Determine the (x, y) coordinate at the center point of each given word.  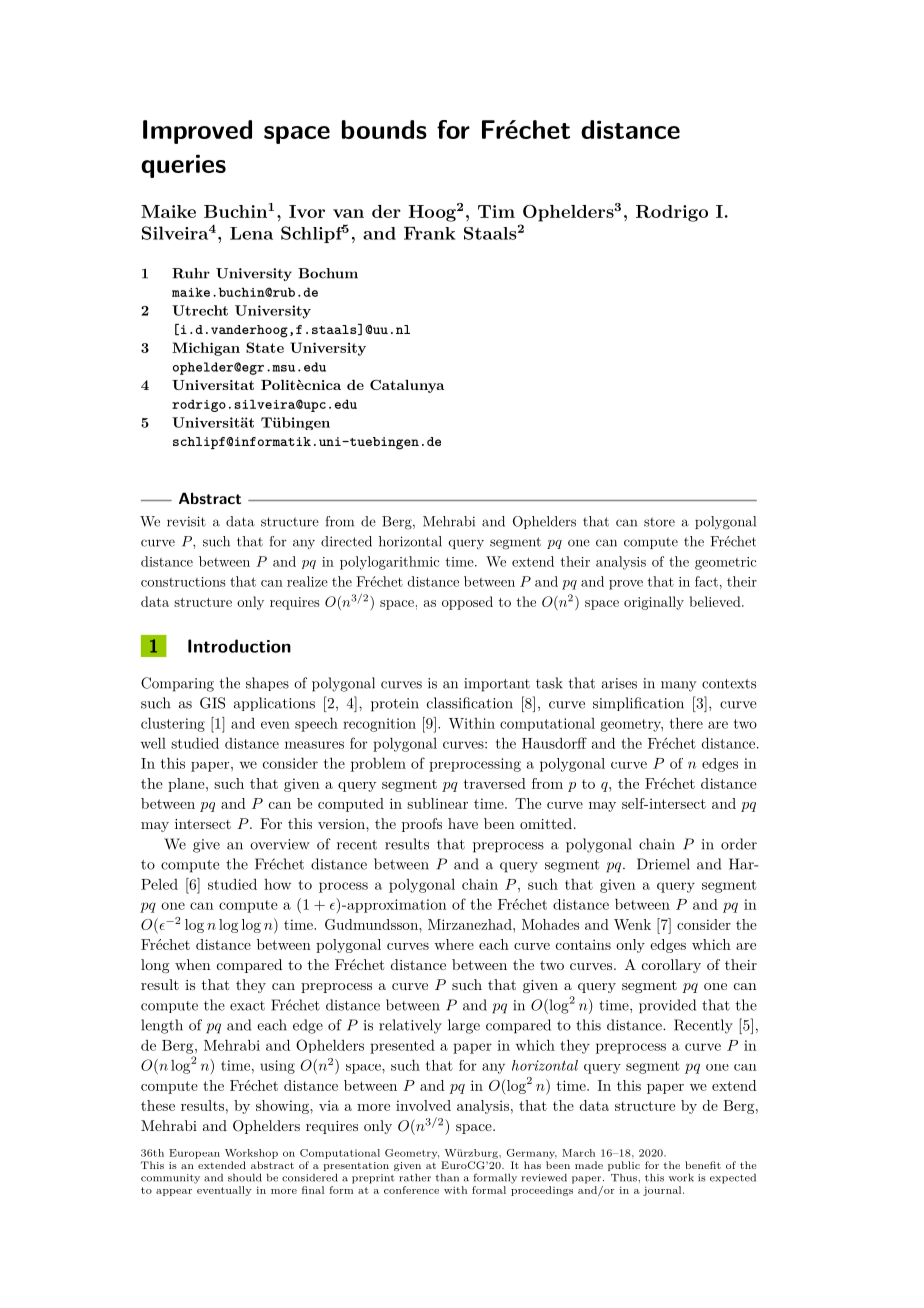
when (193, 964)
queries (183, 166)
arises (619, 683)
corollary (671, 966)
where (454, 944)
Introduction (239, 646)
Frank (430, 233)
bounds (384, 129)
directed (346, 541)
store (659, 522)
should (245, 1177)
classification (470, 703)
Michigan (206, 349)
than (447, 1177)
